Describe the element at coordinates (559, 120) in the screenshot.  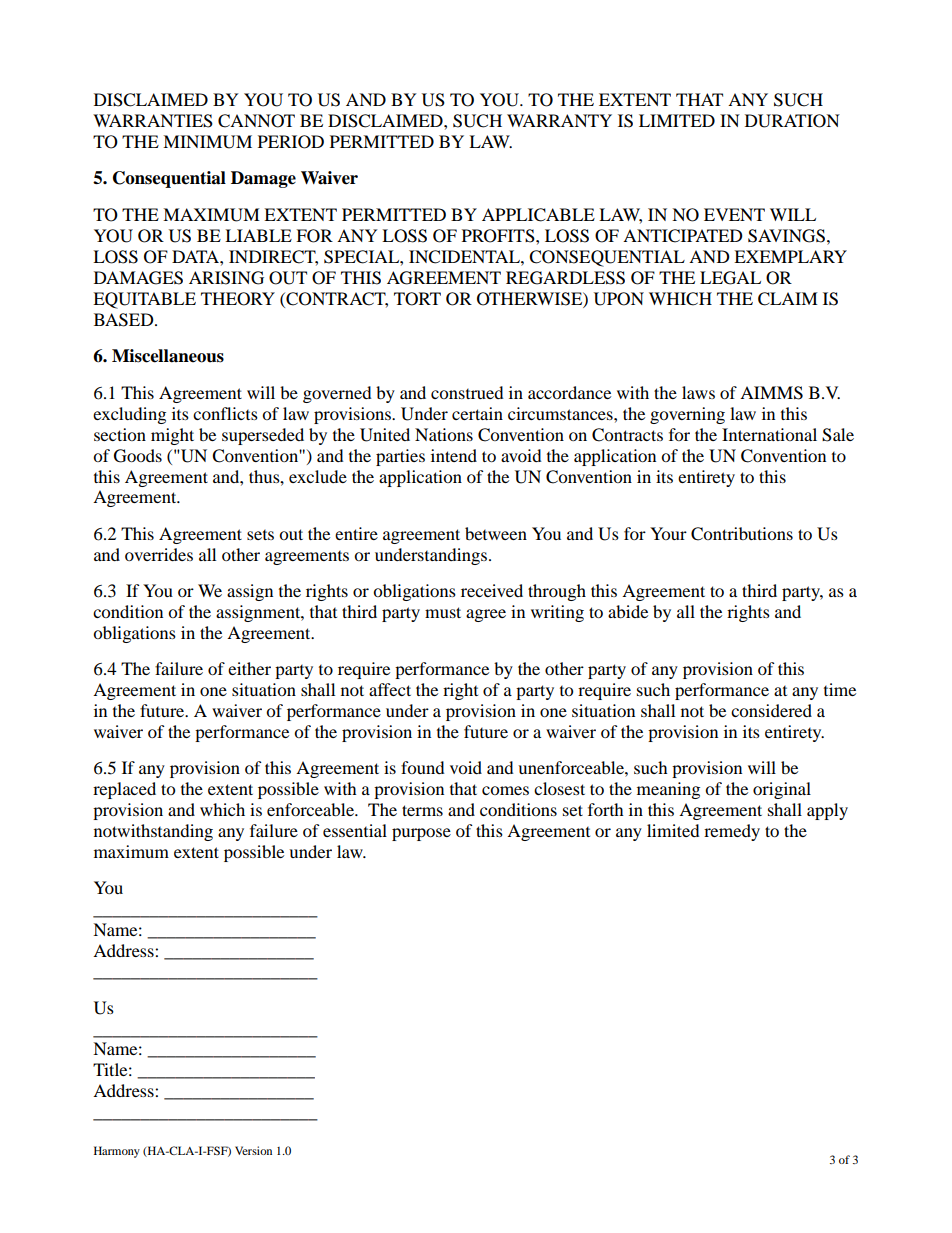
I see `WARRANTY` at that location.
